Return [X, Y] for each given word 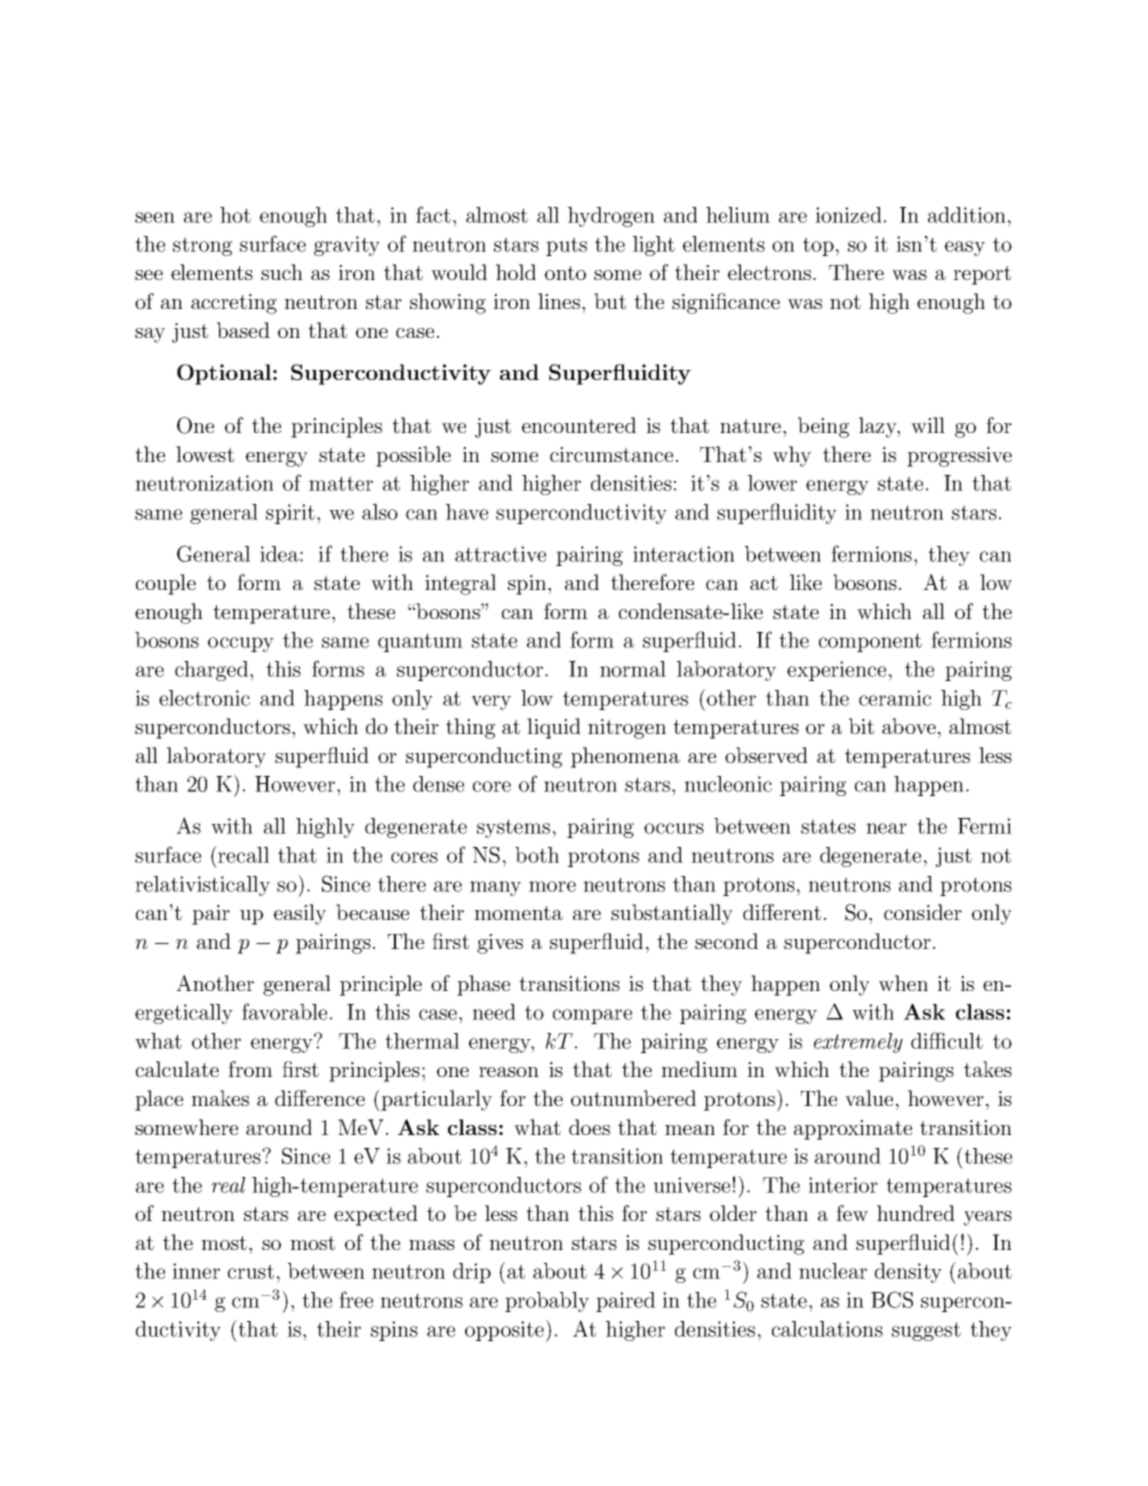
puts [566, 246]
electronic [204, 698]
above [909, 726]
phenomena [625, 757]
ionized [848, 215]
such [282, 272]
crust [251, 1271]
